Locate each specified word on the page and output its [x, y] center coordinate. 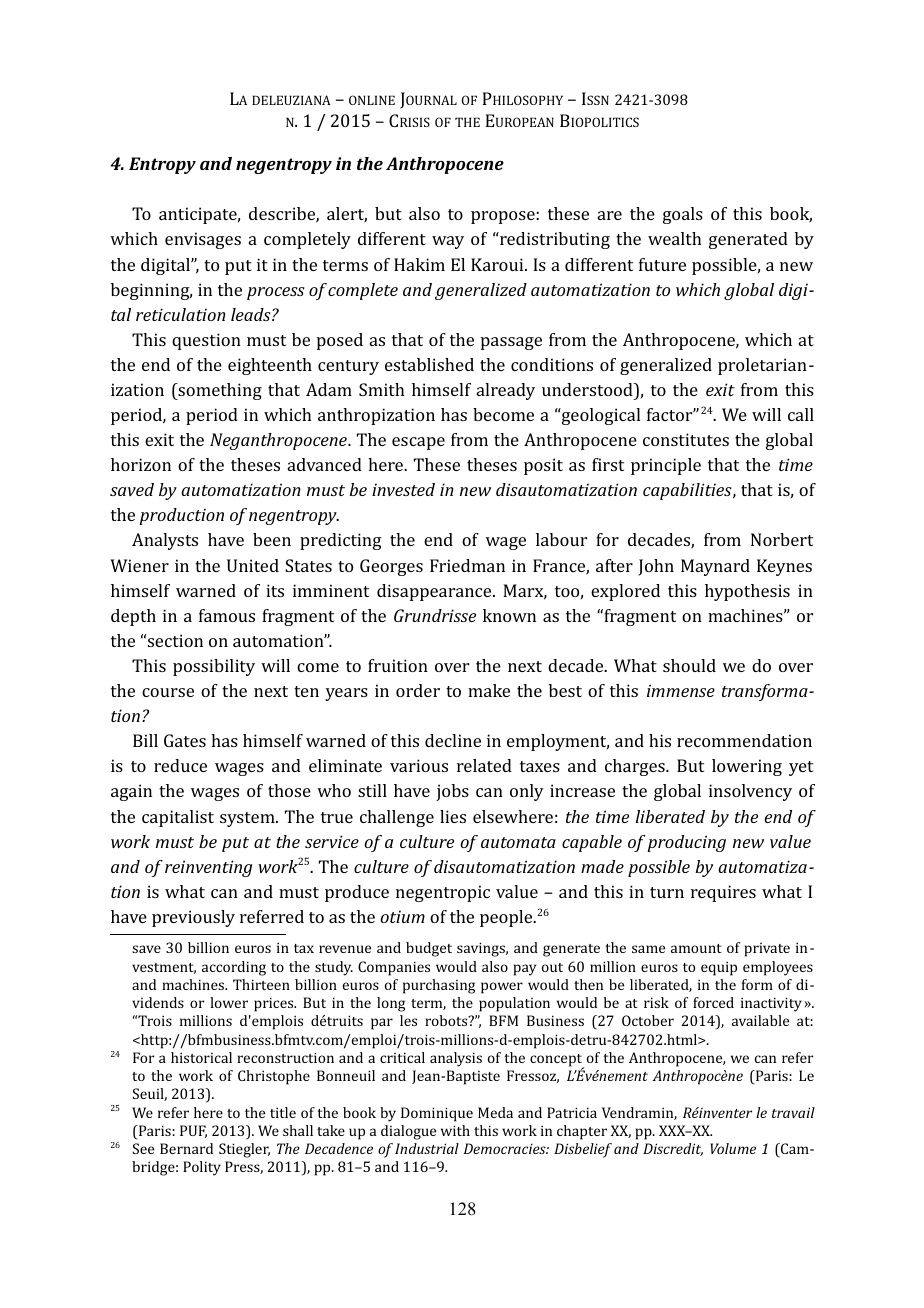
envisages [203, 240]
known [509, 615]
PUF [193, 1131]
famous [227, 615]
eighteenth [270, 366]
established [429, 364]
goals [683, 215]
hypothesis [747, 592]
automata [518, 842]
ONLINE [372, 100]
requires [723, 893]
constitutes [686, 439]
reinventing [208, 868]
